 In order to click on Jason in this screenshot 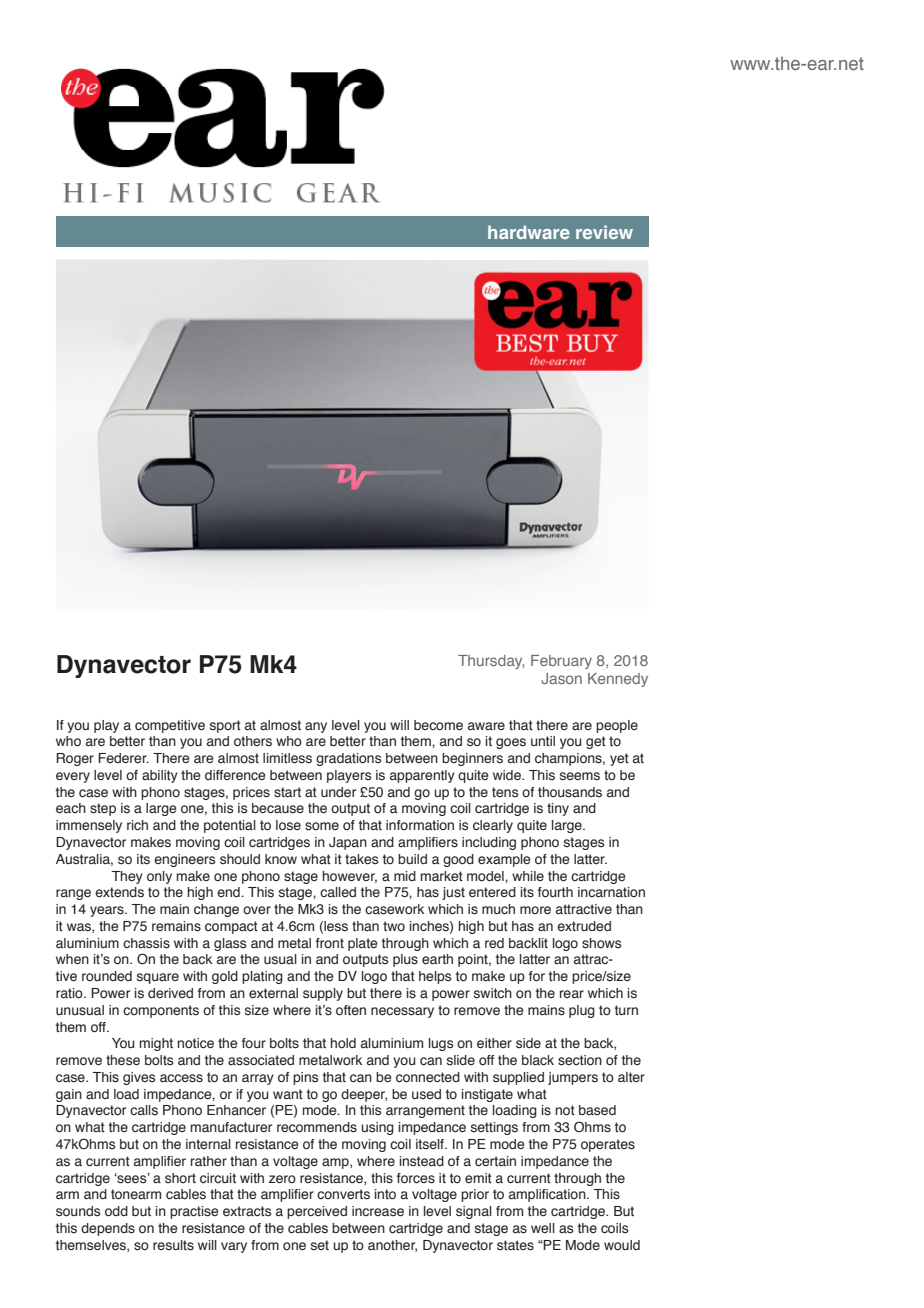, I will do `click(561, 678)`.
